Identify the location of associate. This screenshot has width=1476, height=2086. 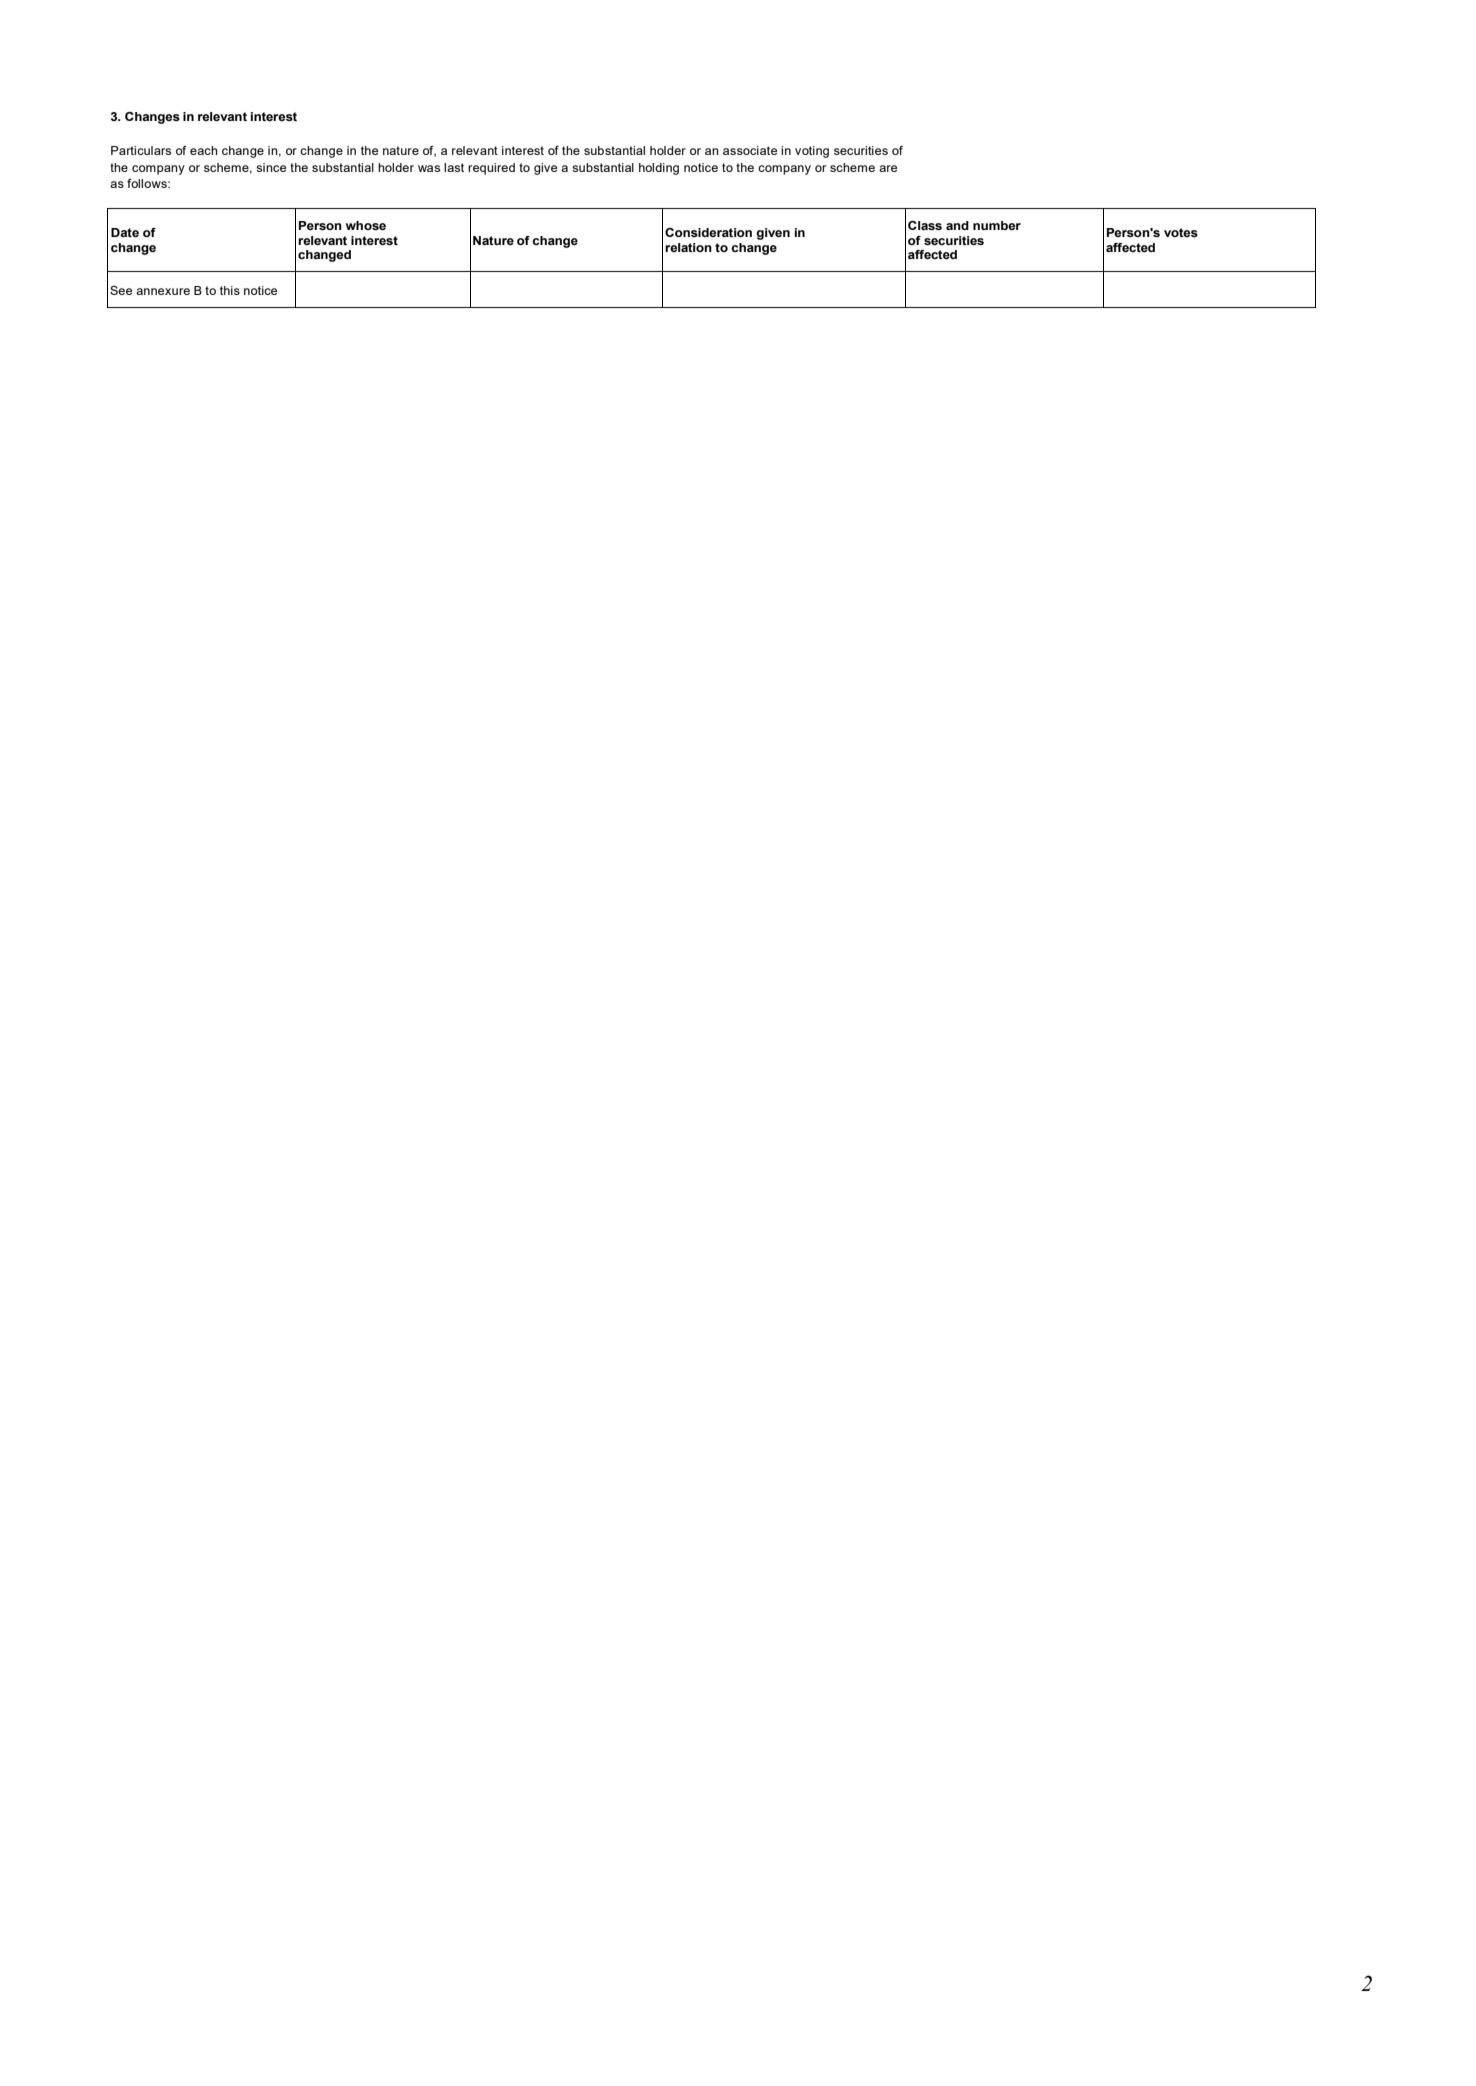
(750, 150).
